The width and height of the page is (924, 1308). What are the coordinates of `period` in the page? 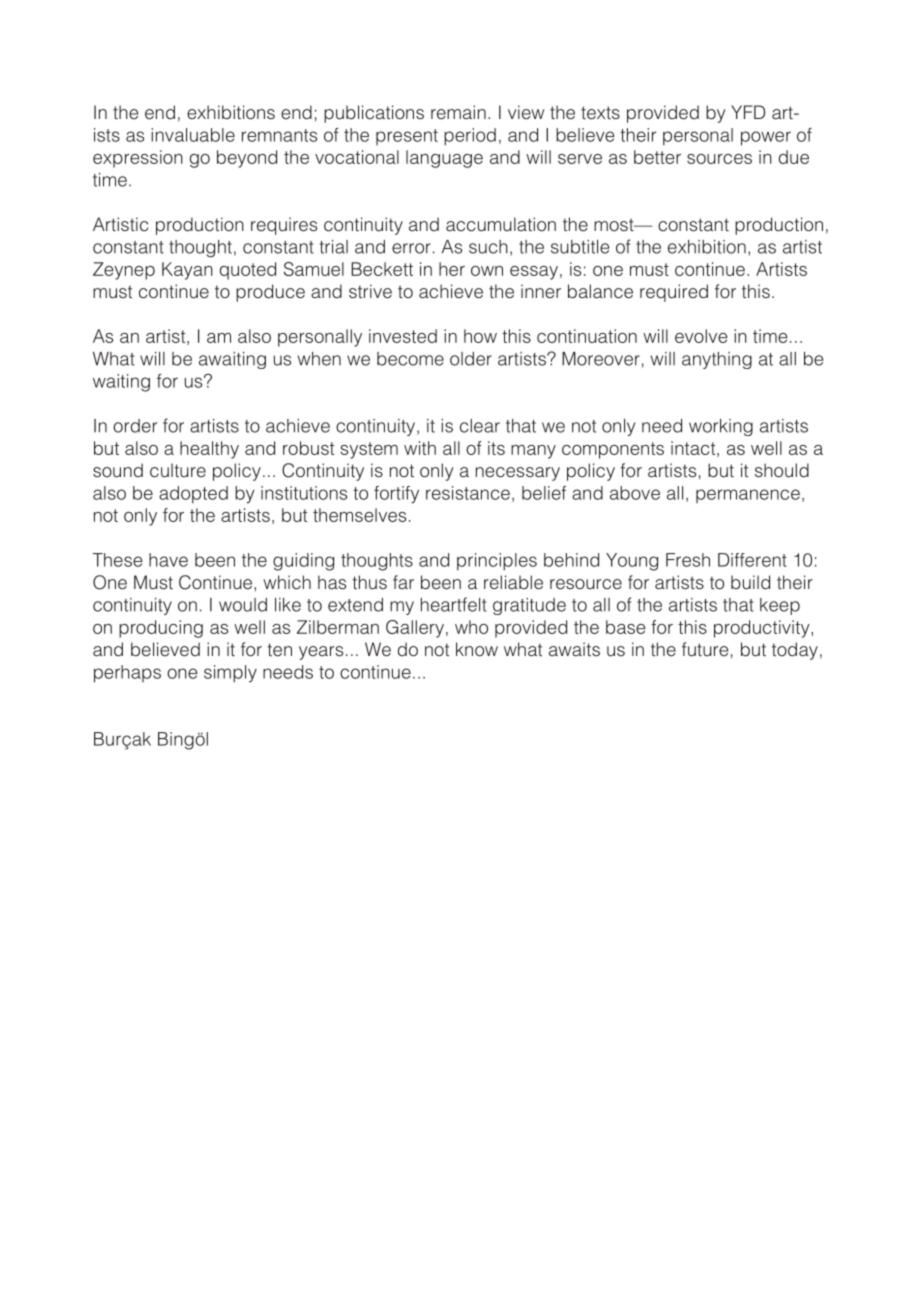 It's located at (470, 137).
